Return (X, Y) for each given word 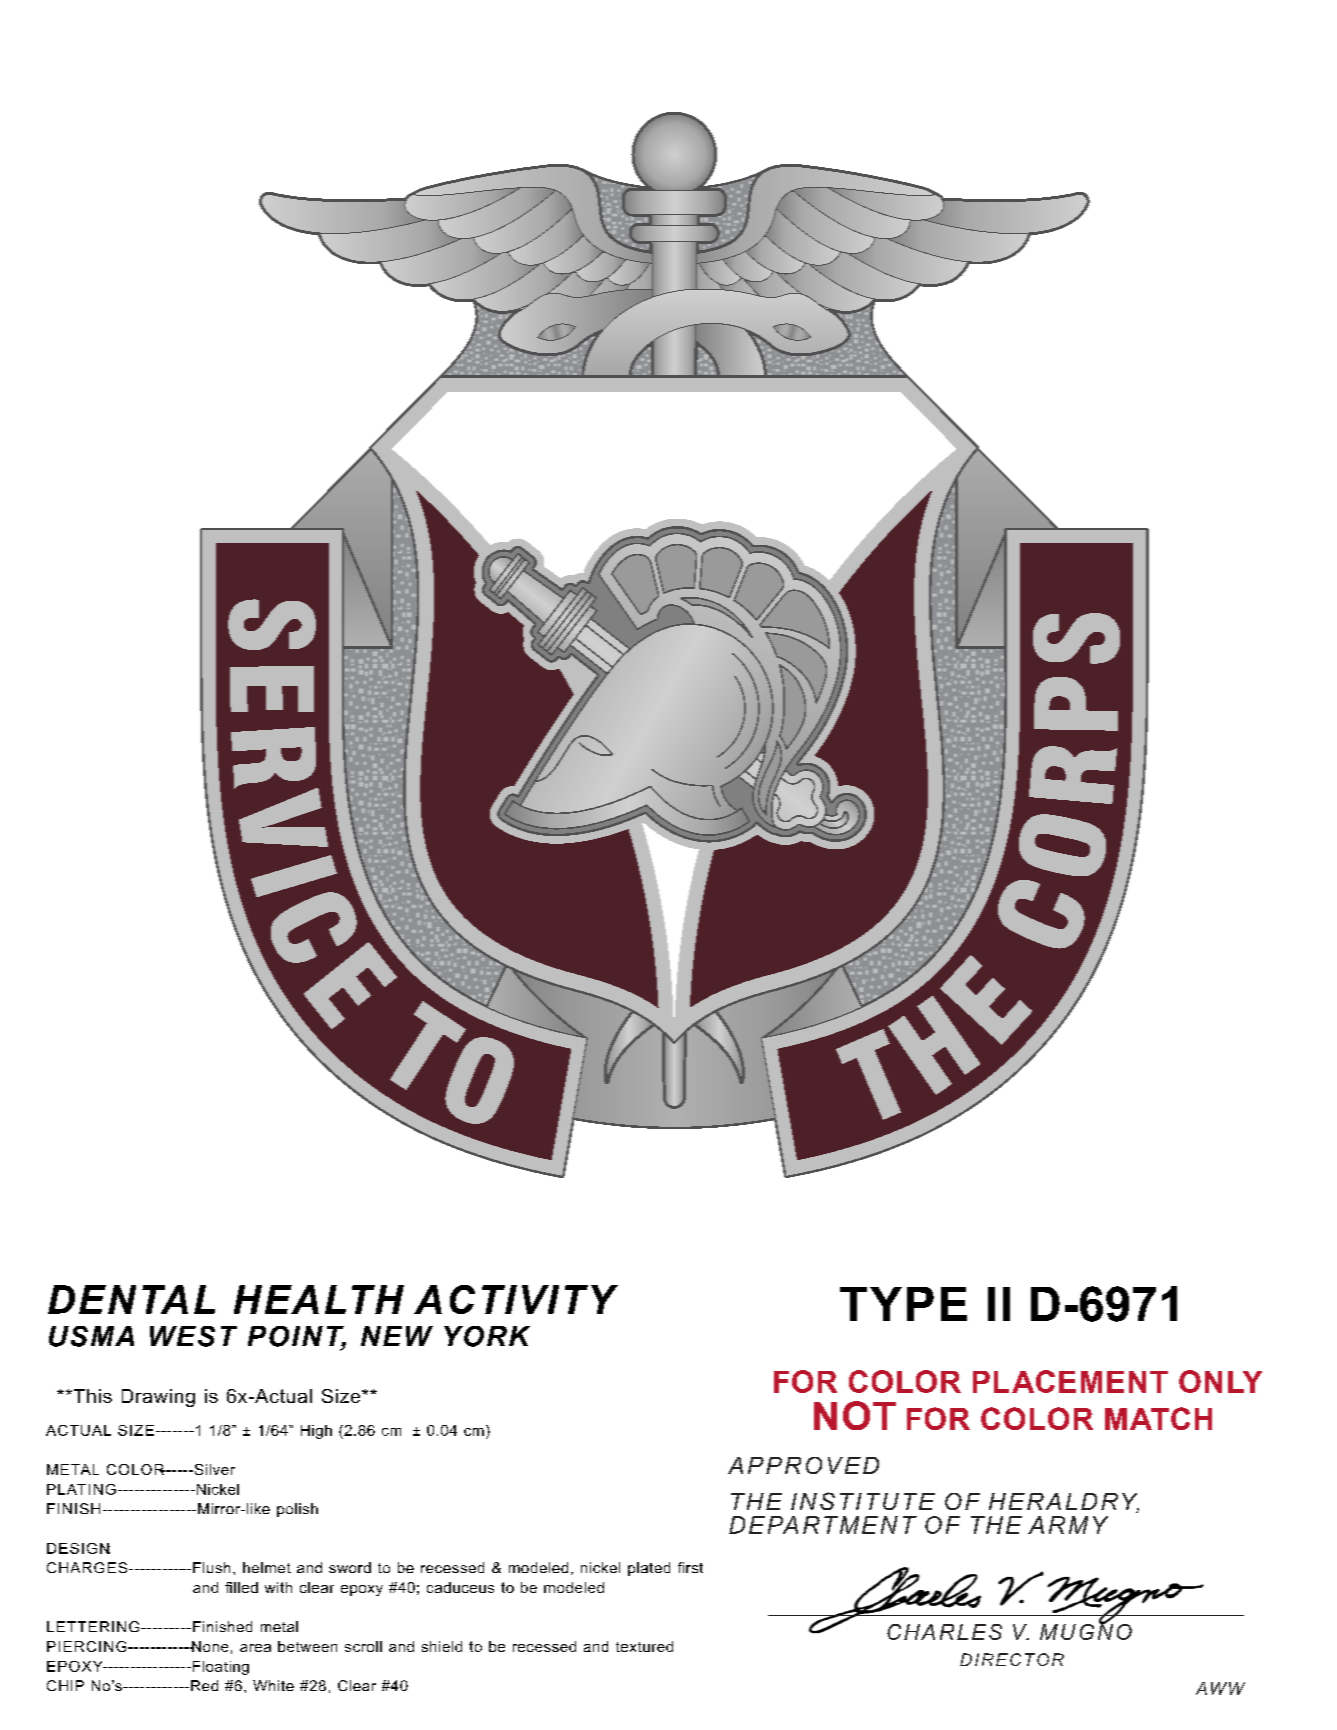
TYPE (903, 1304)
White (273, 1685)
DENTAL (131, 1299)
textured (644, 1646)
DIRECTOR (1012, 1659)
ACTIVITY (516, 1299)
